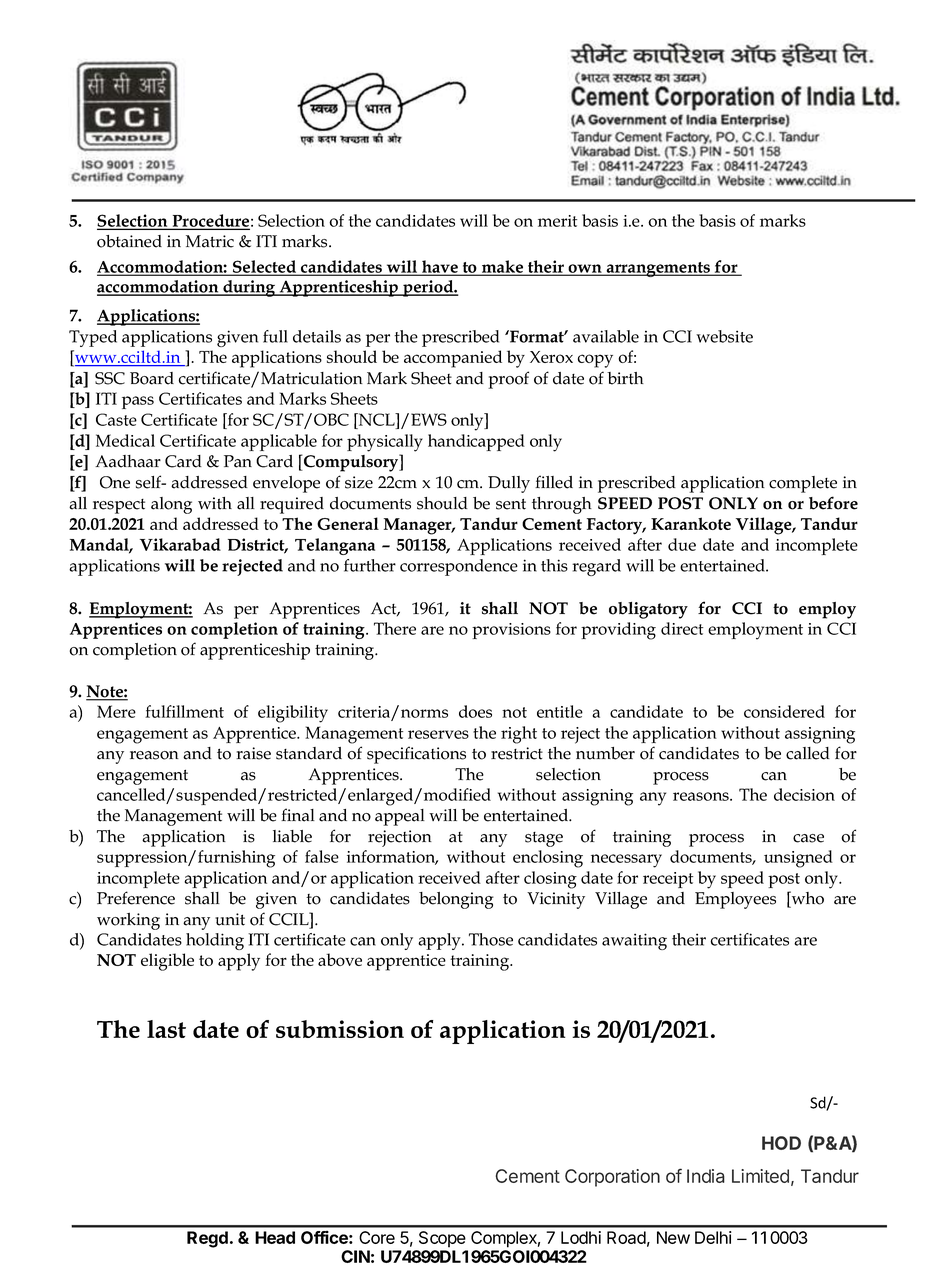  What do you see at coordinates (171, 505) in the screenshot?
I see `along` at bounding box center [171, 505].
